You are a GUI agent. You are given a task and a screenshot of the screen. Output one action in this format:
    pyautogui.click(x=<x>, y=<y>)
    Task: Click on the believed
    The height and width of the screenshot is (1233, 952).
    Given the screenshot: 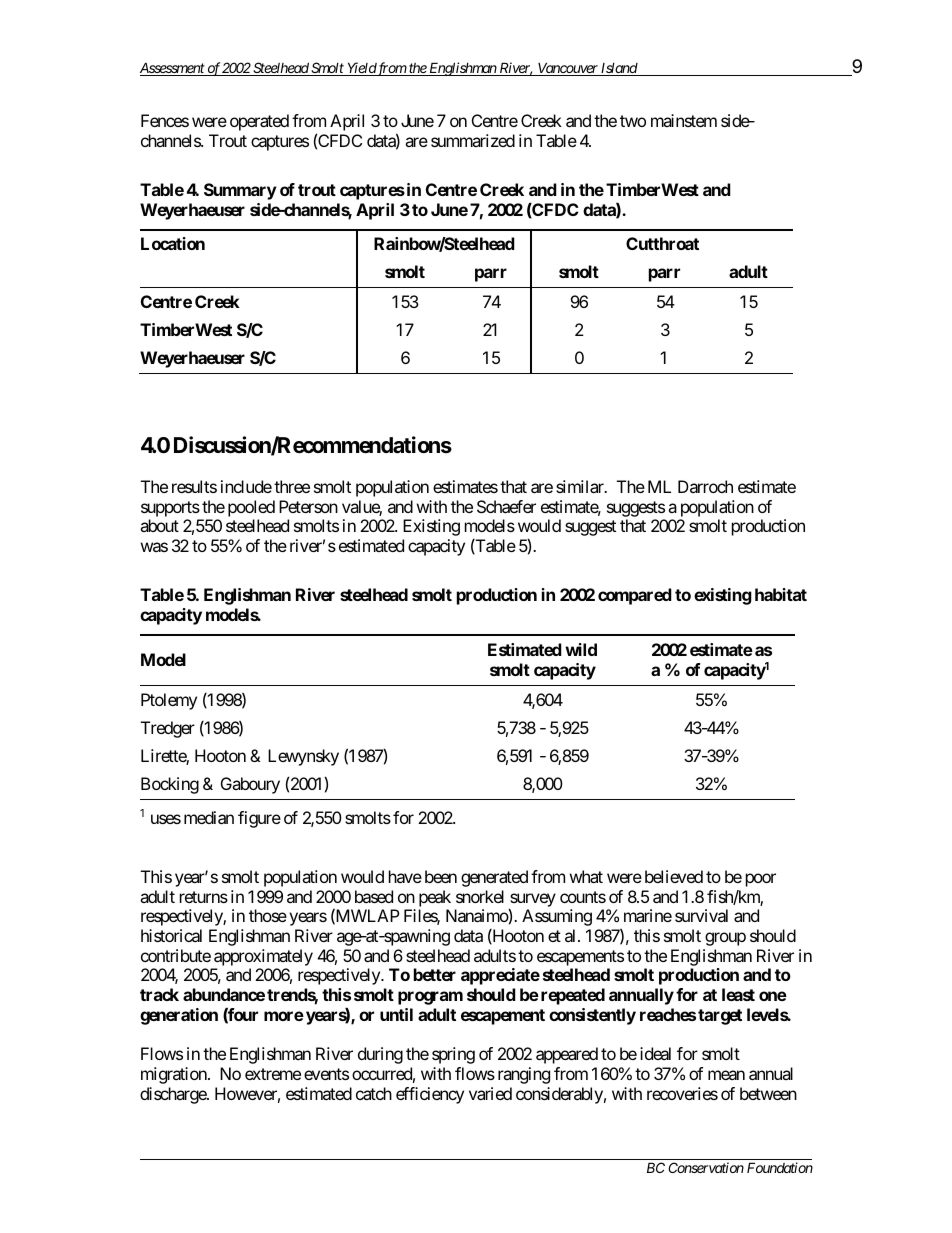 What is the action you would take?
    pyautogui.click(x=674, y=876)
